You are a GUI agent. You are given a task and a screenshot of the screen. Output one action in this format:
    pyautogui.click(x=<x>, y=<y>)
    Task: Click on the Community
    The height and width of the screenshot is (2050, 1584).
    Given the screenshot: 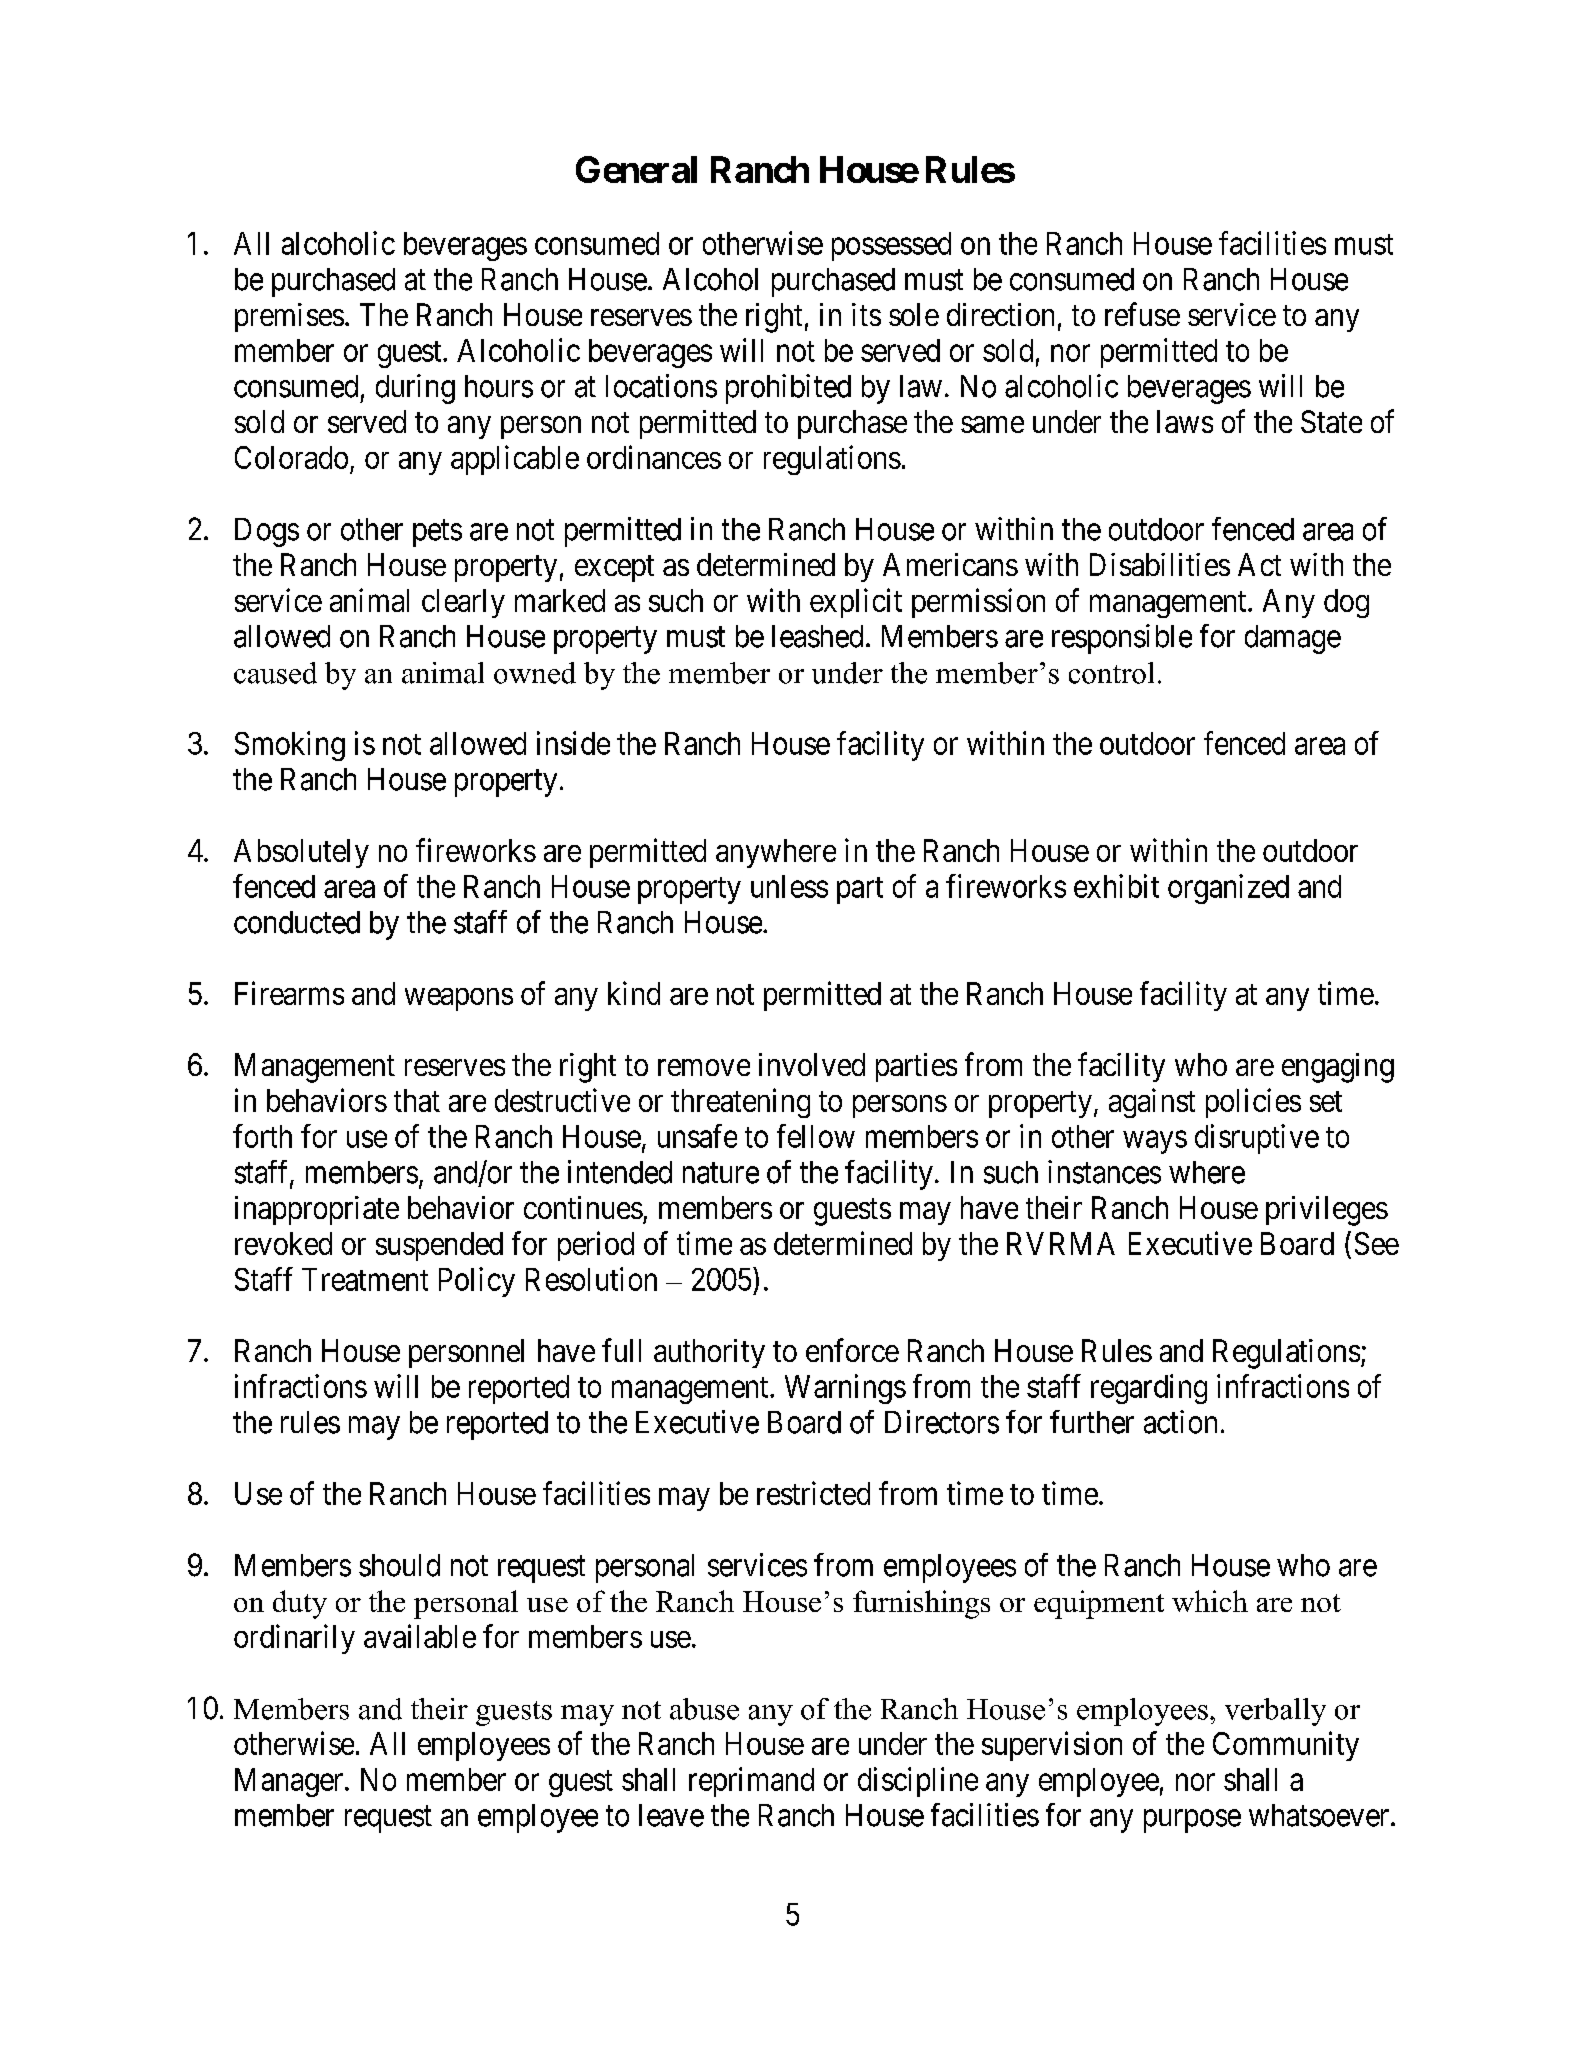 What is the action you would take?
    pyautogui.click(x=1286, y=1746)
